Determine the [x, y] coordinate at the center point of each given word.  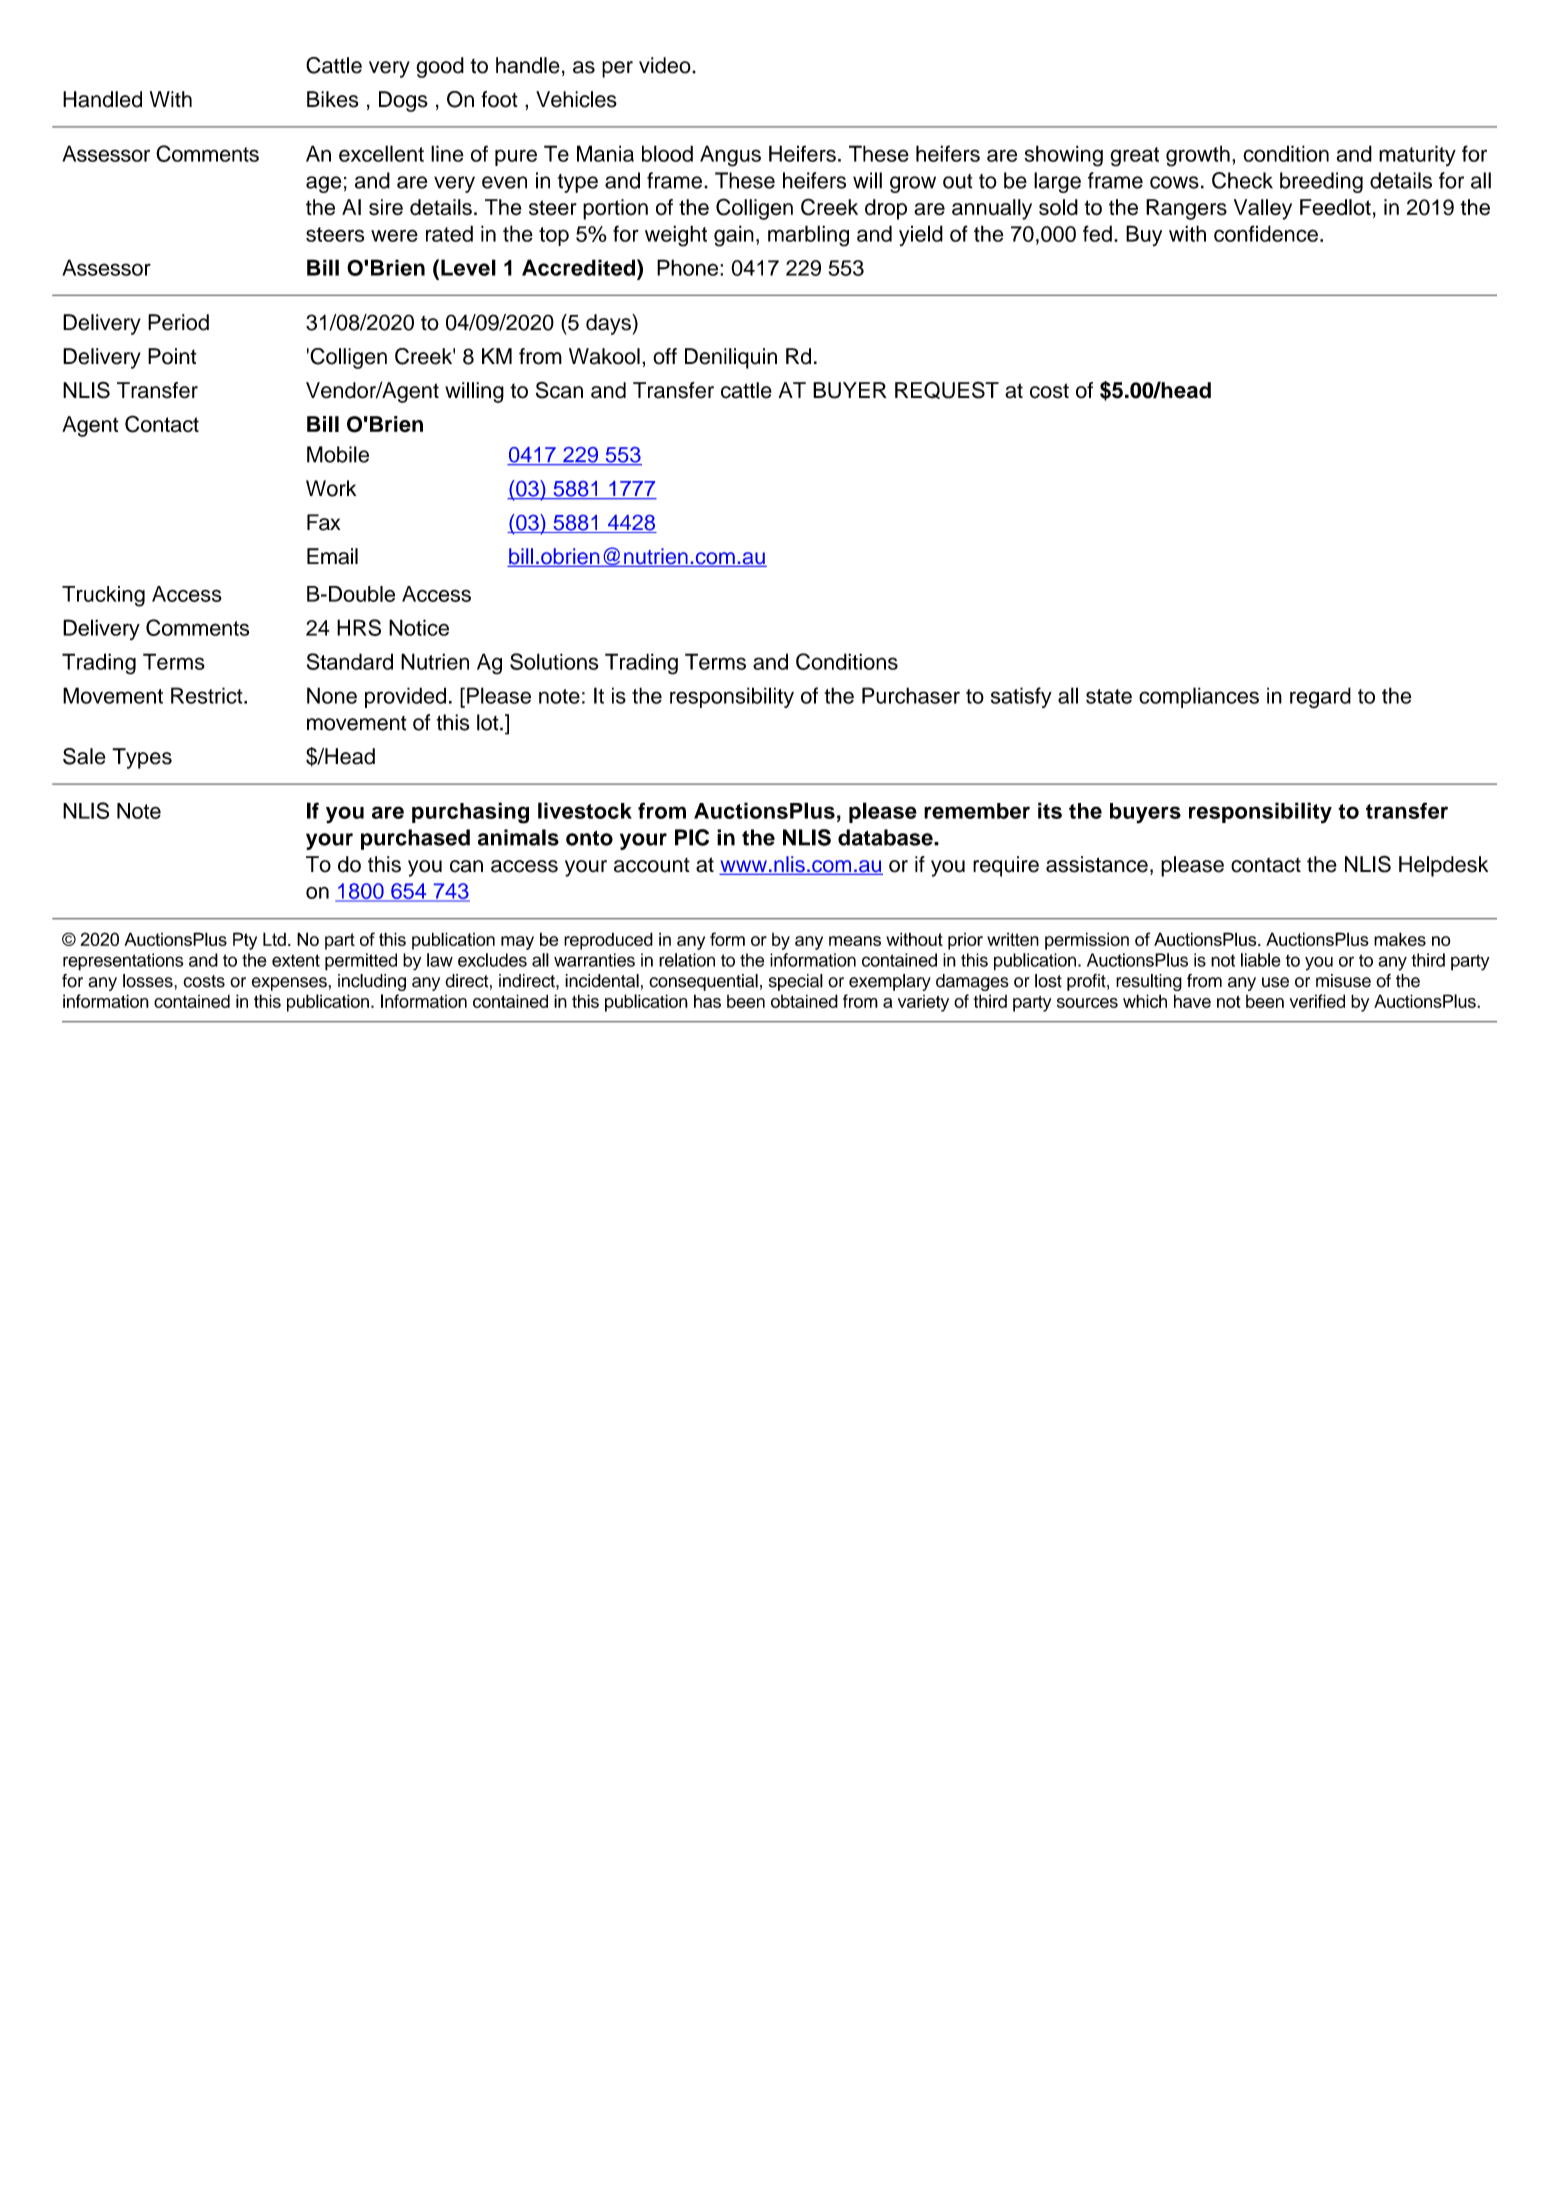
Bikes [333, 99]
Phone [689, 267]
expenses [290, 984]
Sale [84, 756]
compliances [1199, 697]
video [666, 65]
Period [178, 322]
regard [1320, 698]
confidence [1266, 233]
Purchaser [911, 695]
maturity [1417, 155]
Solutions [554, 661]
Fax [323, 522]
